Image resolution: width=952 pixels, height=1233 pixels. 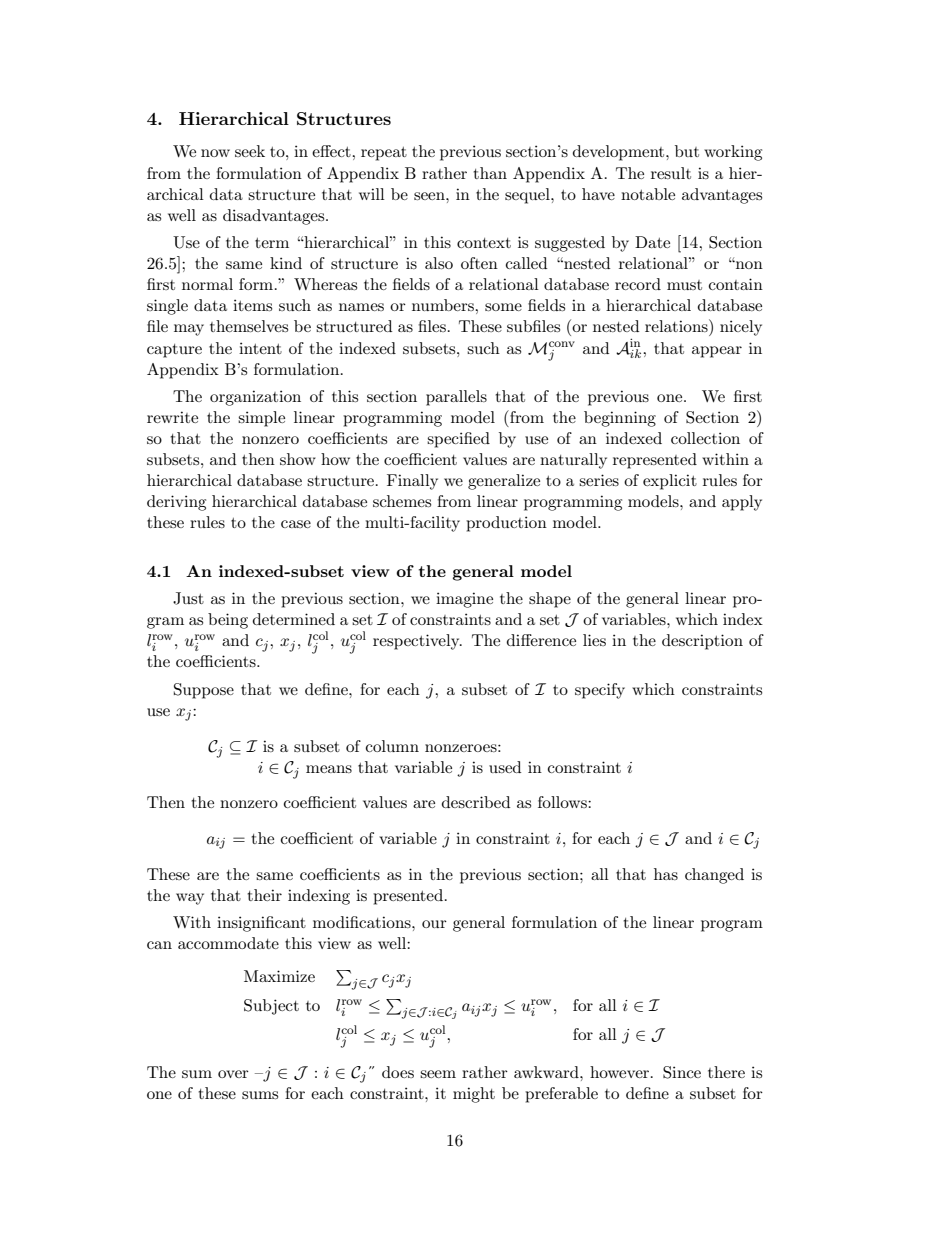 I want to click on seem, so click(x=438, y=1074).
